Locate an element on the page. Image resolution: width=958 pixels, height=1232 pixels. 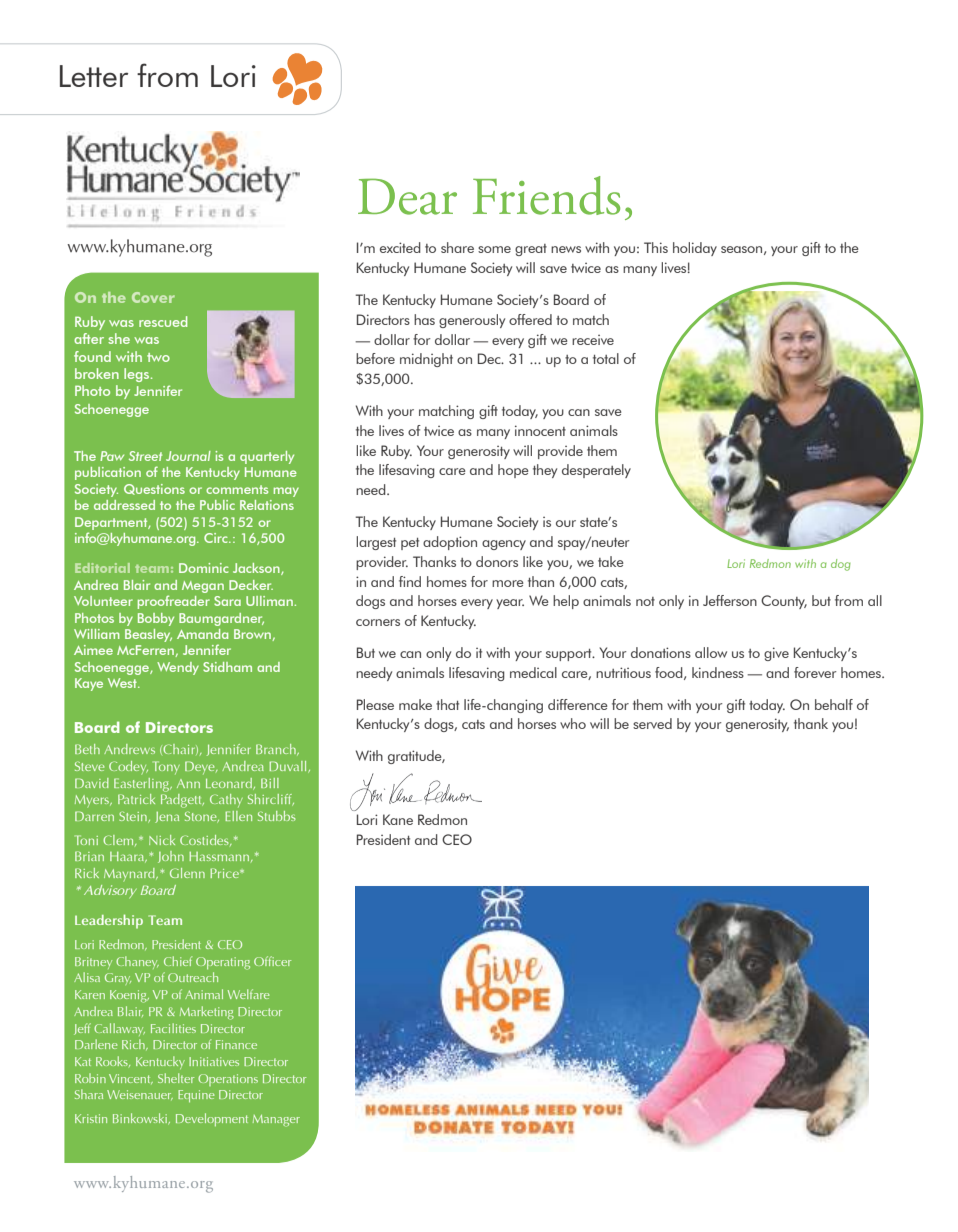
holiday is located at coordinates (695, 249).
